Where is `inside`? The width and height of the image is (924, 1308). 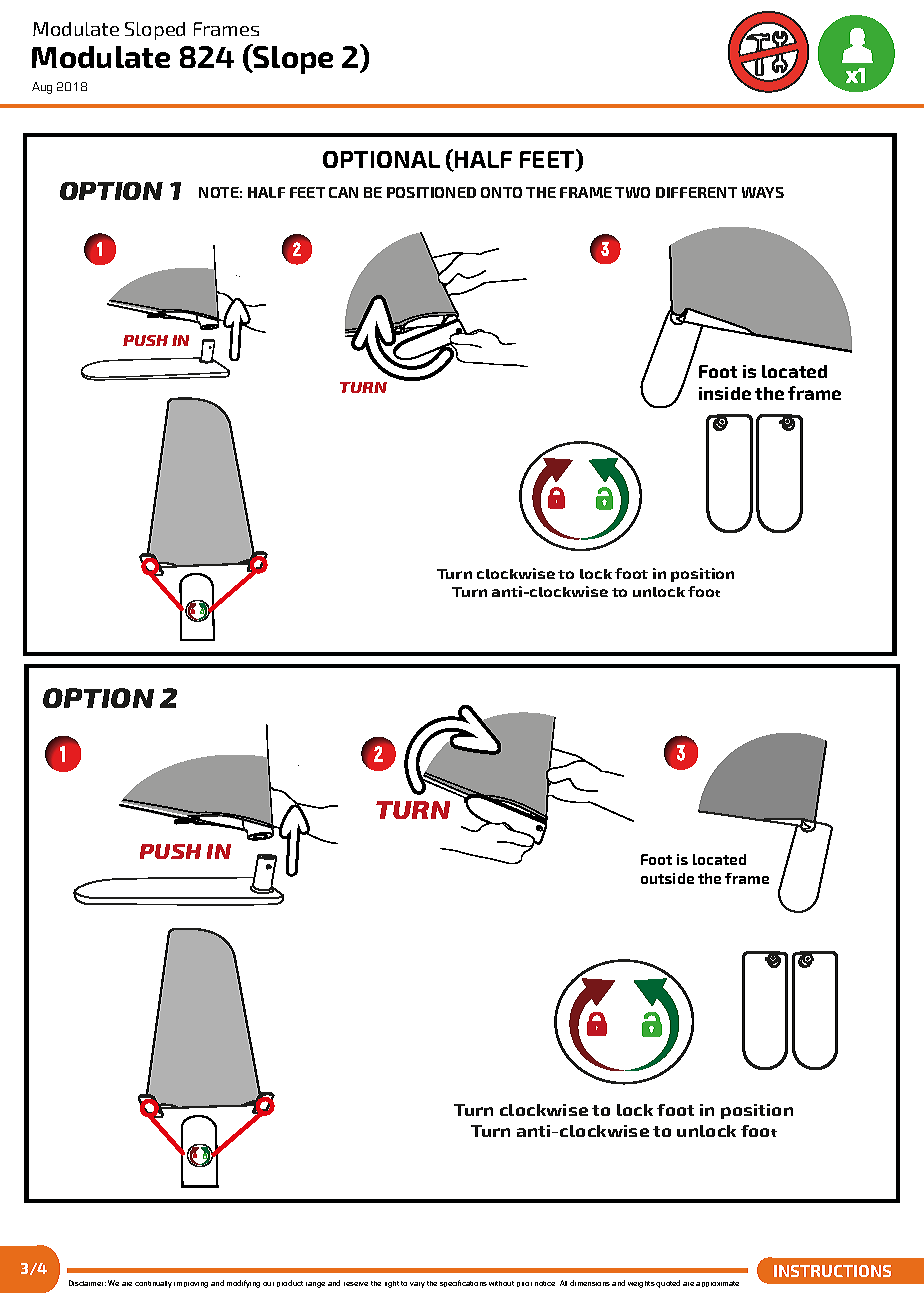 inside is located at coordinates (725, 393).
